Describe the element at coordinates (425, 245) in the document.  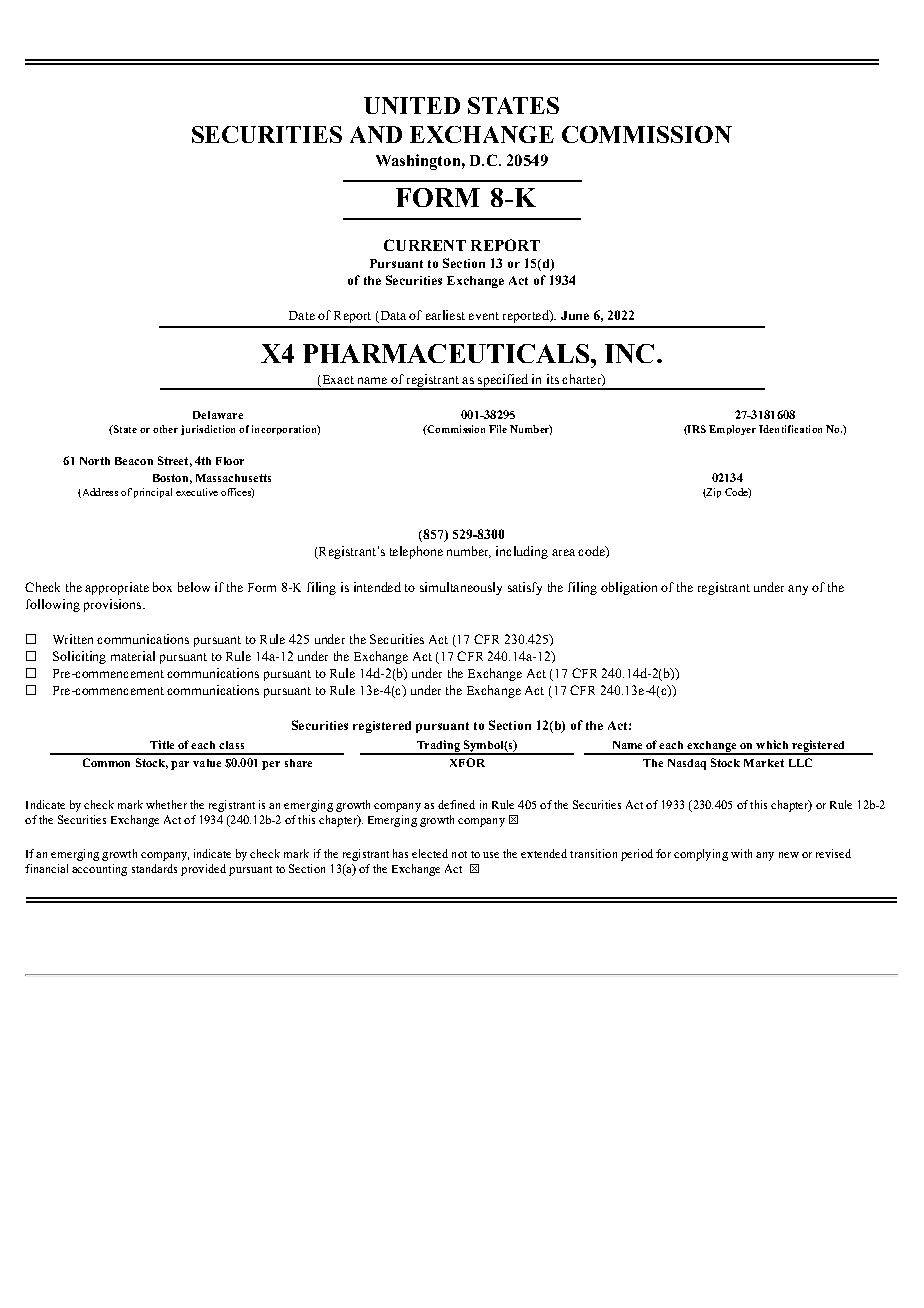
I see `CURRENT` at that location.
